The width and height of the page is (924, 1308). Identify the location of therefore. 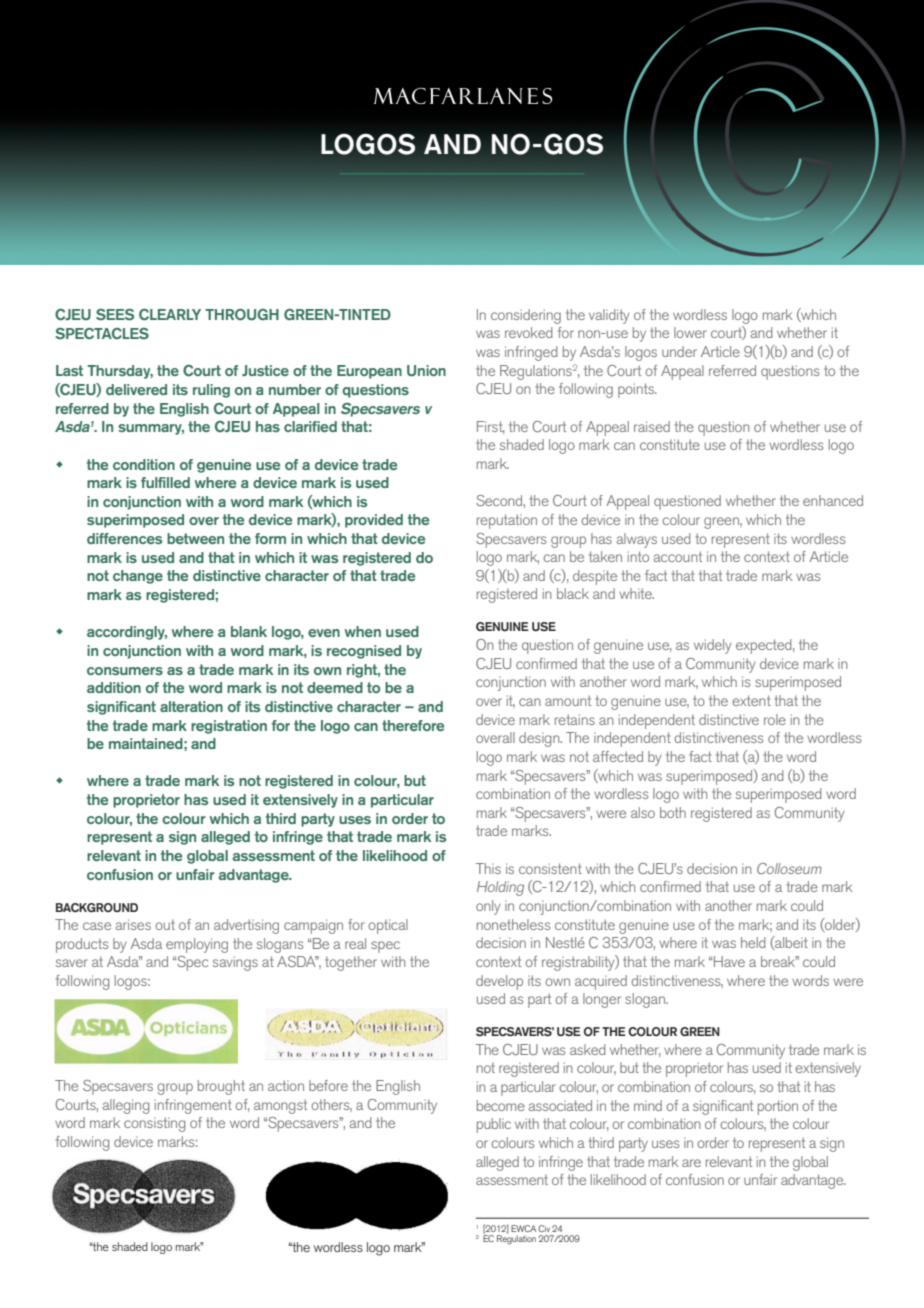
(413, 725).
